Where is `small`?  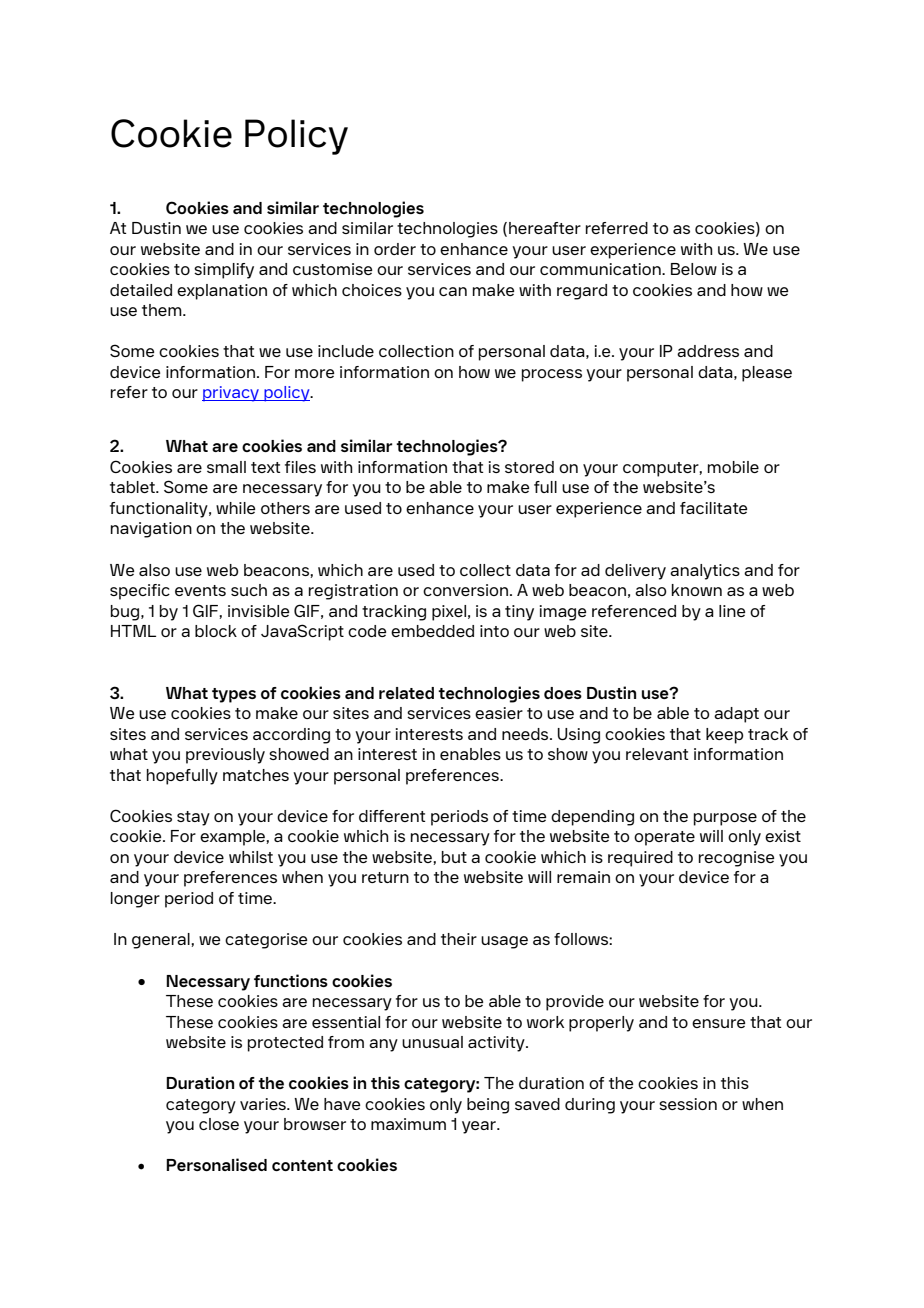 small is located at coordinates (226, 467).
